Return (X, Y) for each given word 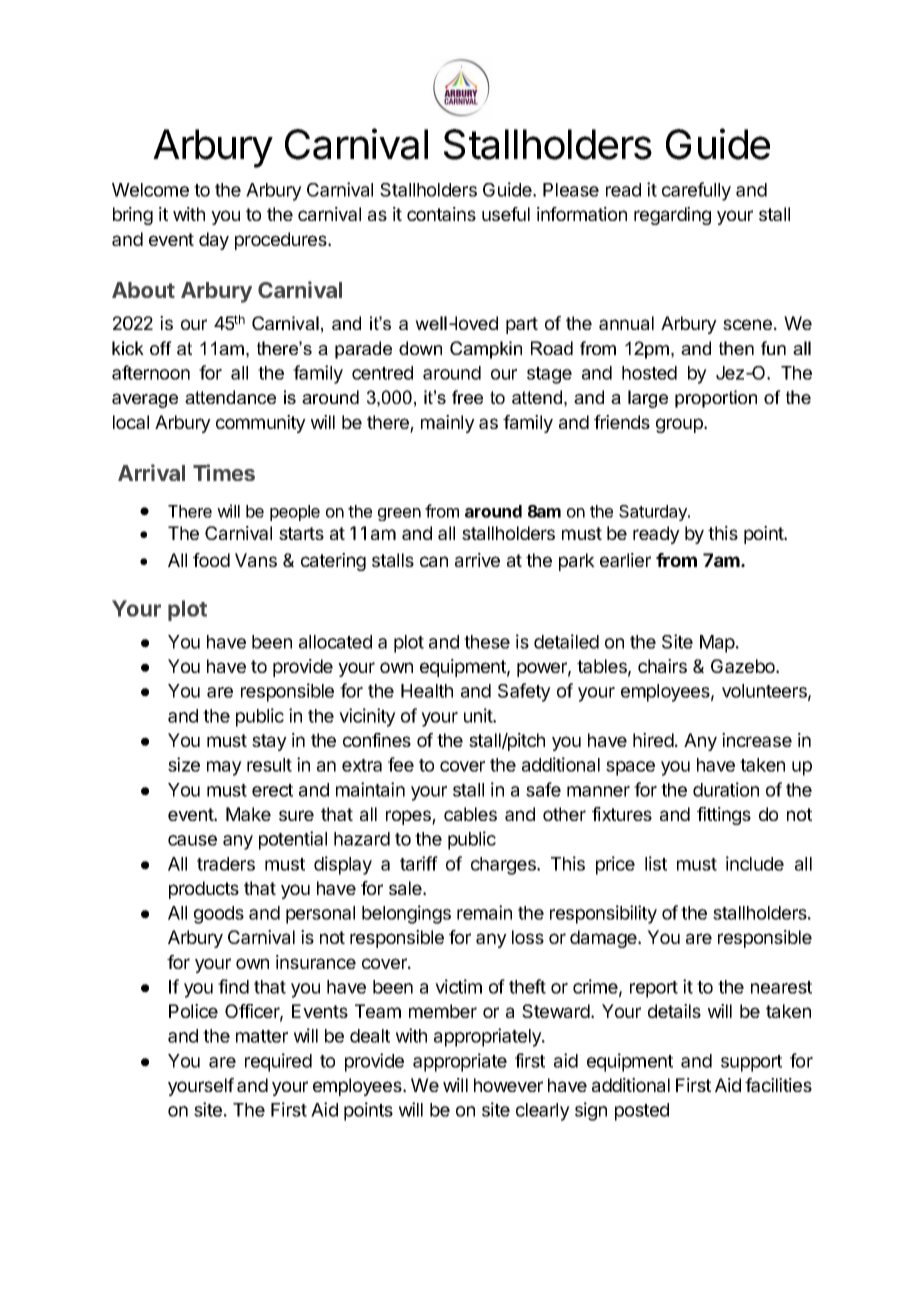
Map (717, 644)
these (487, 642)
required (278, 1062)
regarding (672, 216)
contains (441, 214)
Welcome (150, 190)
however (508, 1085)
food (211, 560)
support (751, 1063)
